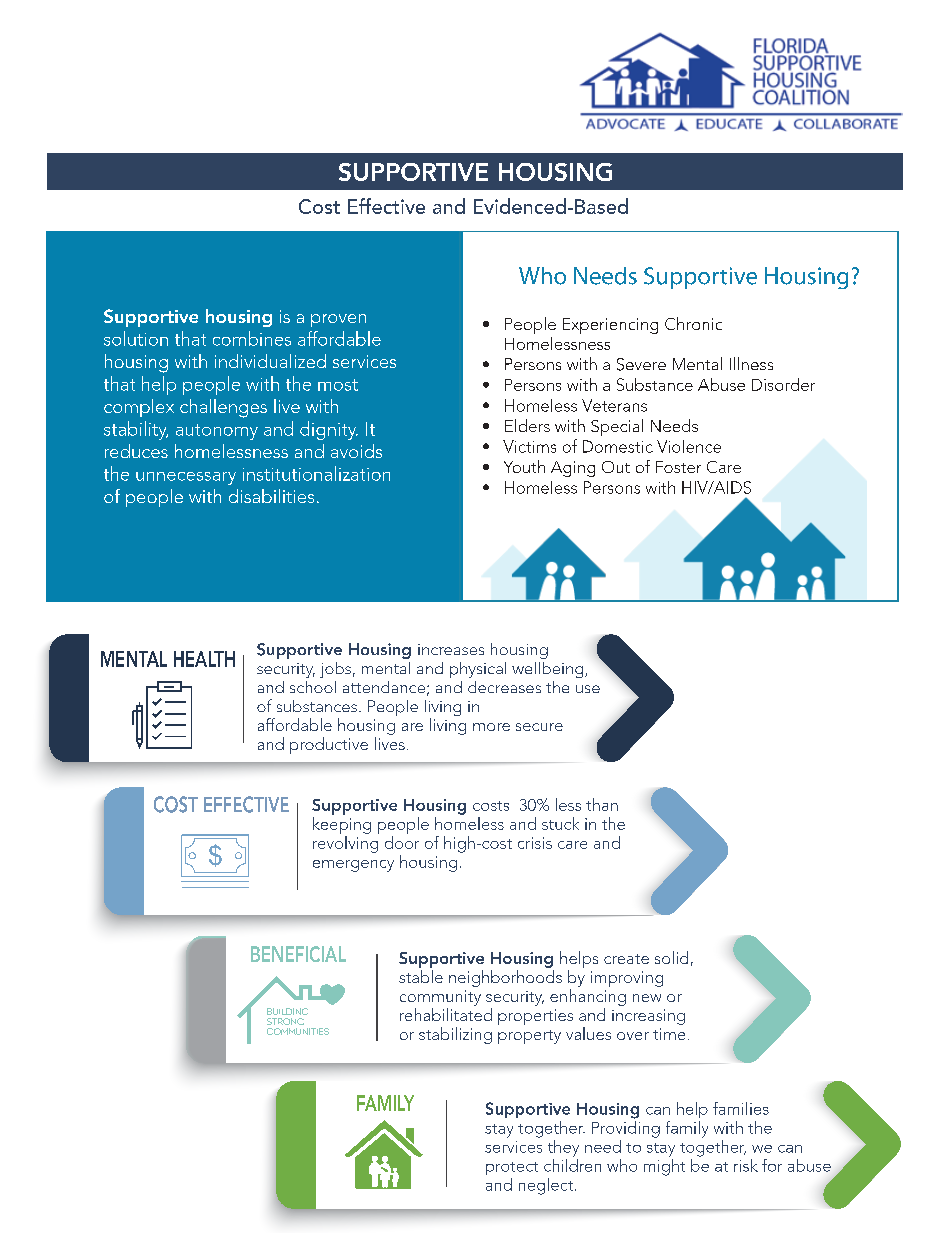  What do you see at coordinates (287, 1011) in the image?
I see `BUILDING` at bounding box center [287, 1011].
